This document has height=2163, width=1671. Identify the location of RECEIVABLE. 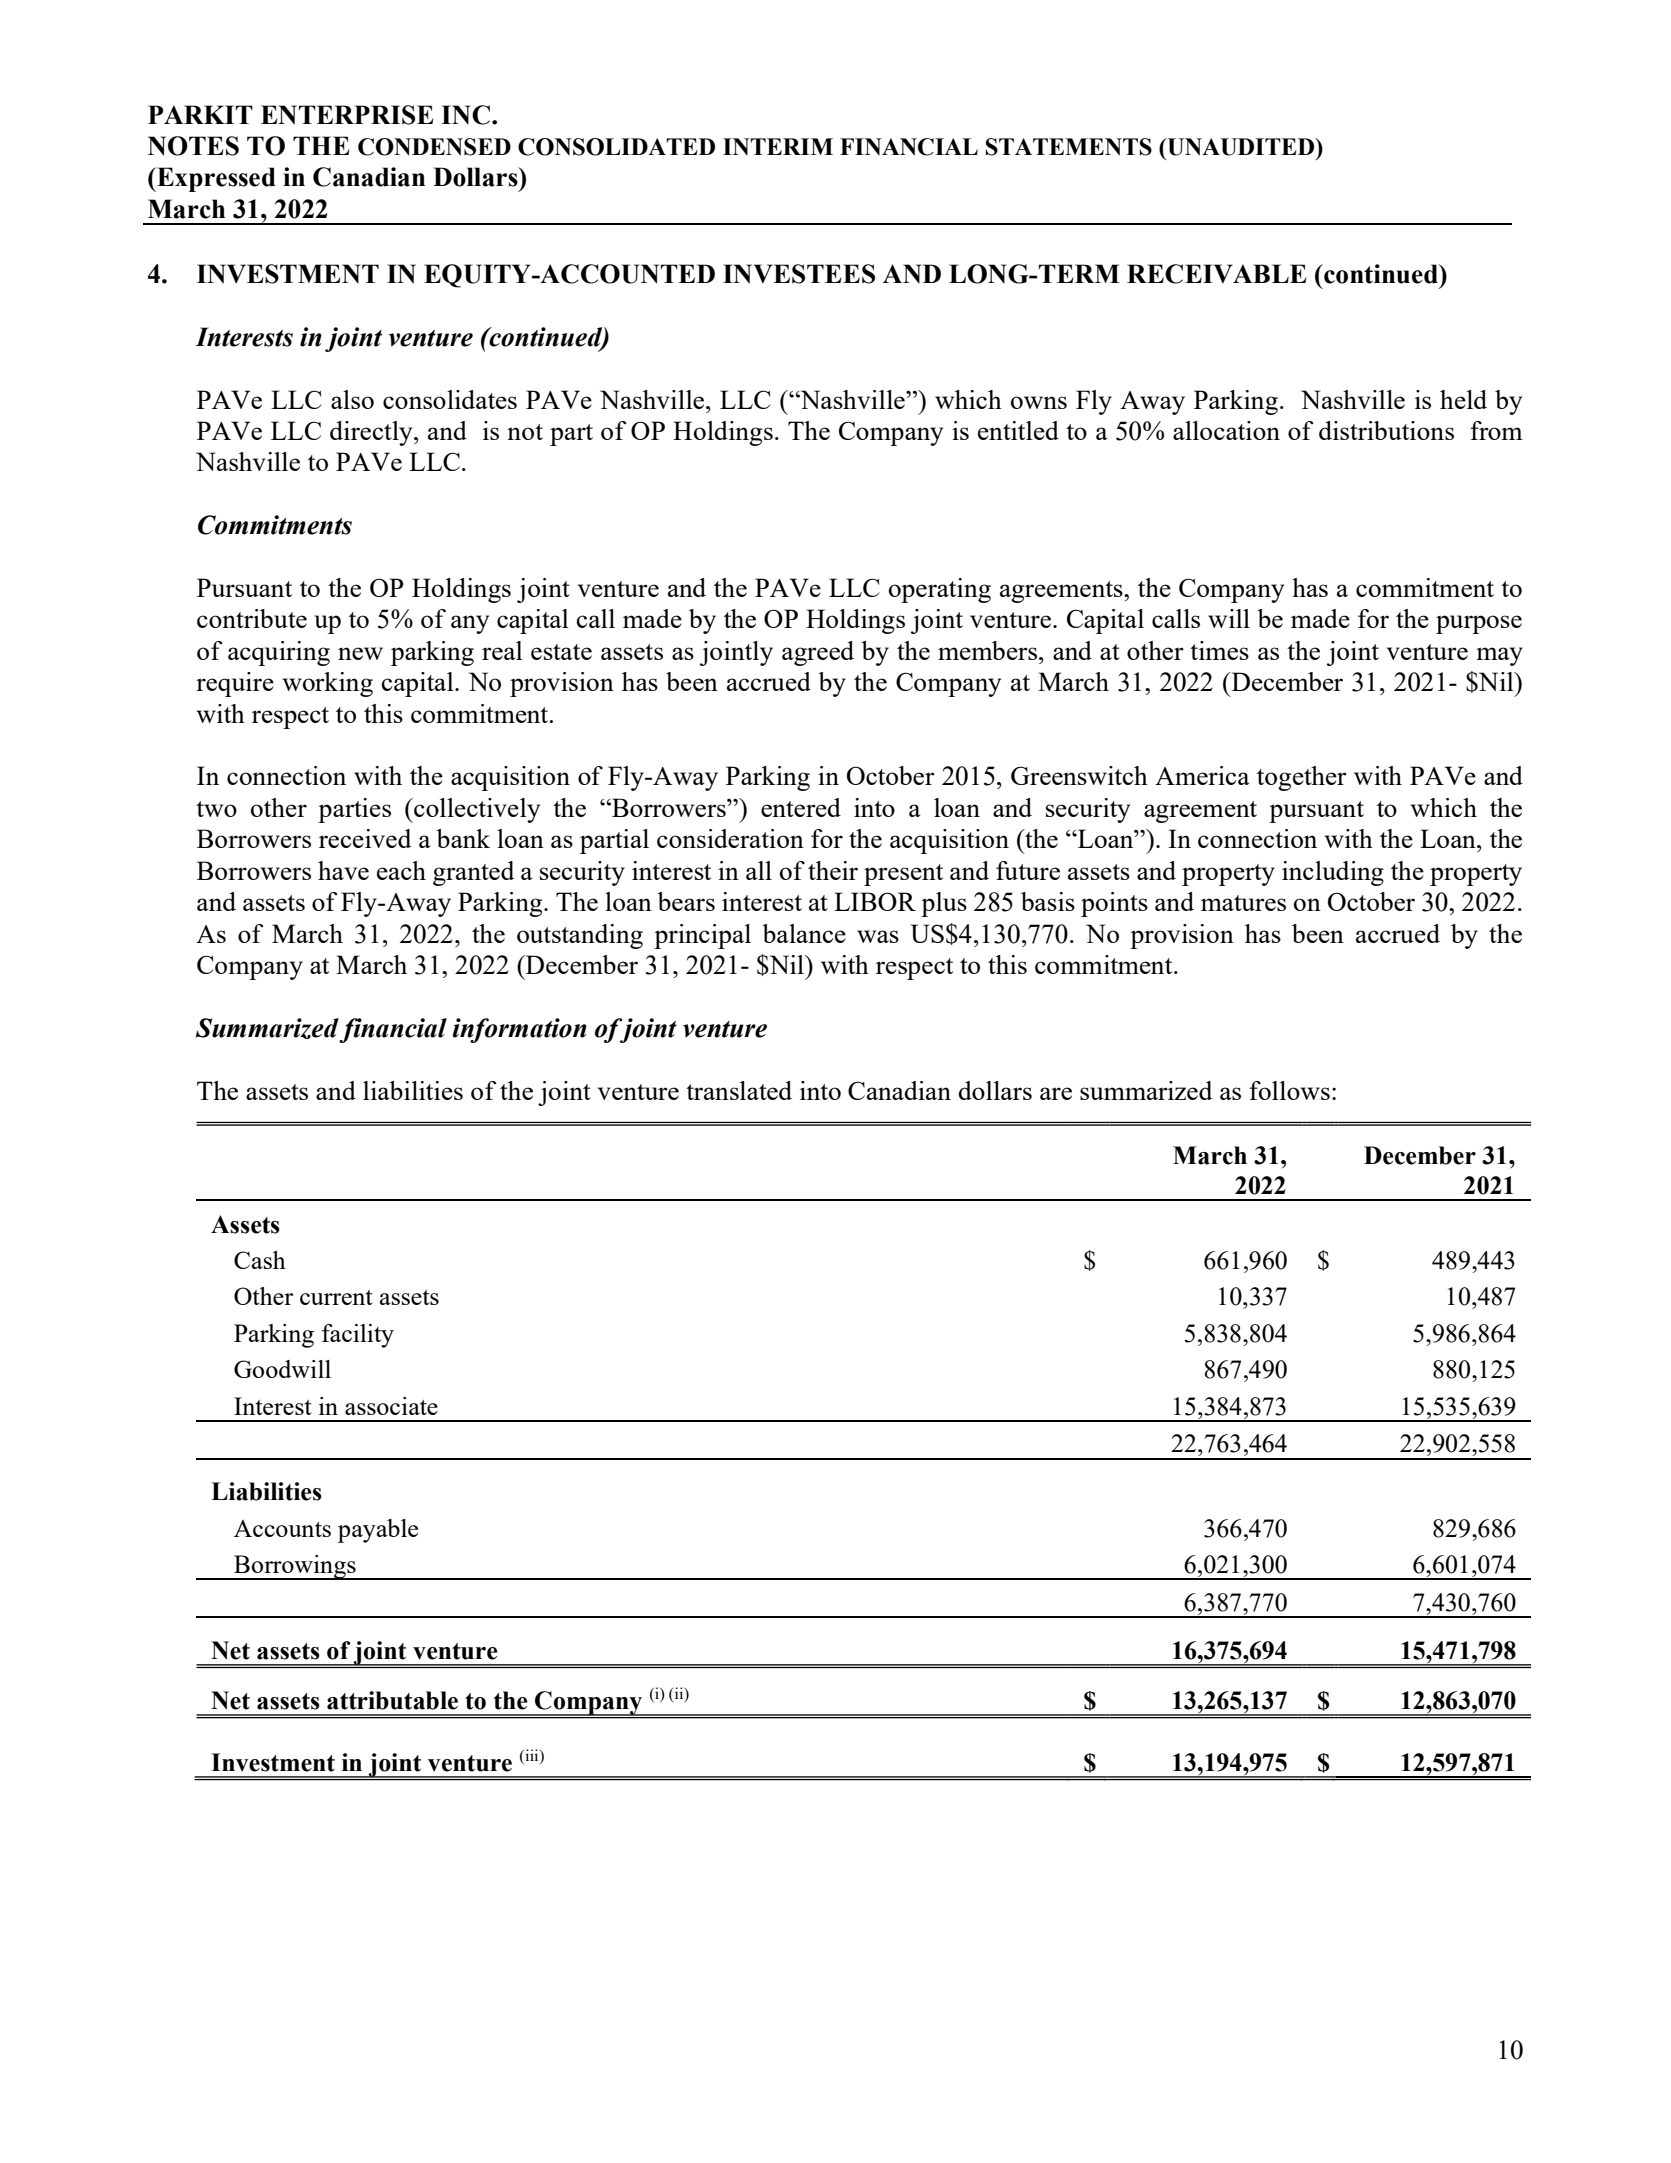
(1216, 274).
